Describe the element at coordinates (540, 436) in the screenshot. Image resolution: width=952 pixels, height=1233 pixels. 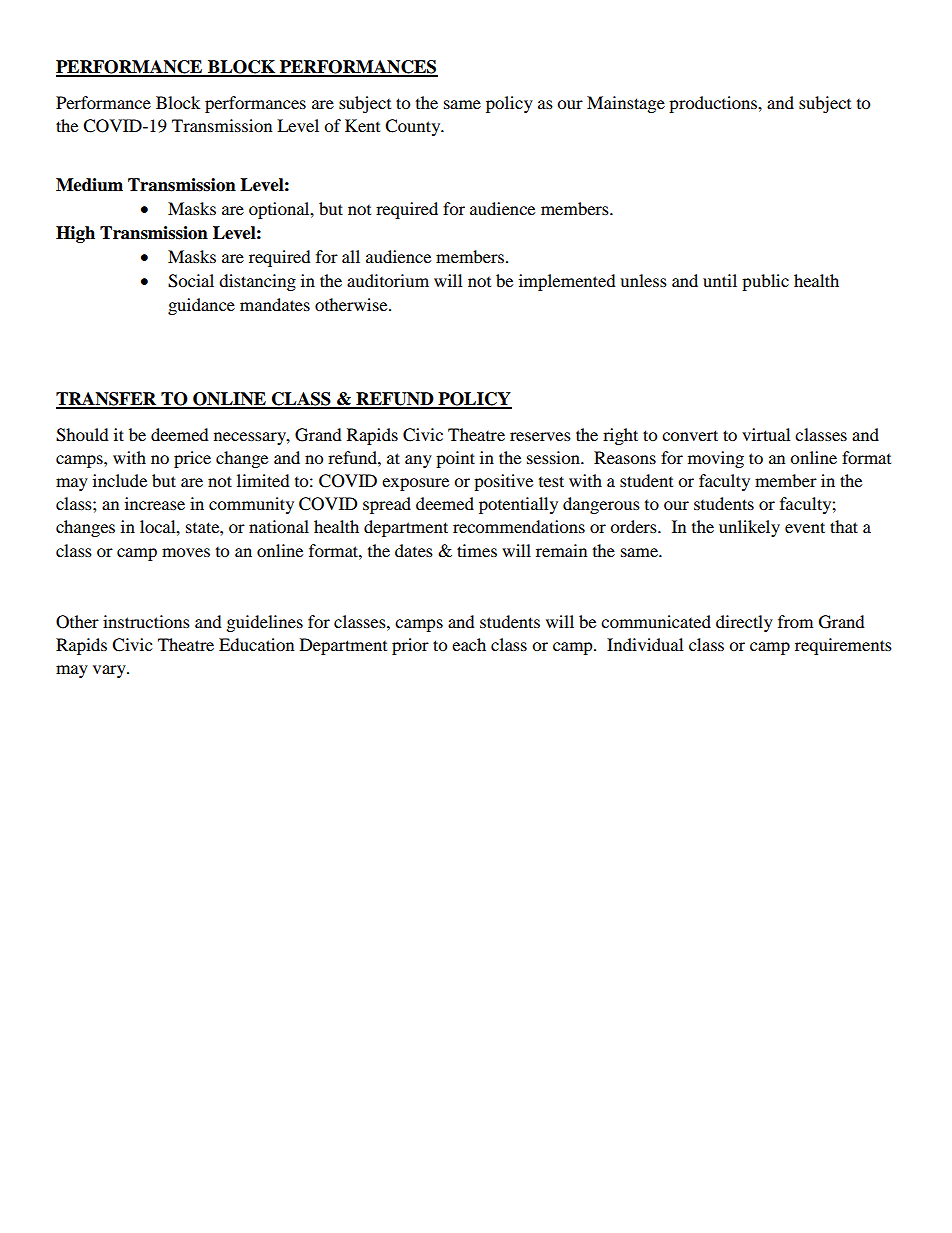
I see `reserves` at that location.
